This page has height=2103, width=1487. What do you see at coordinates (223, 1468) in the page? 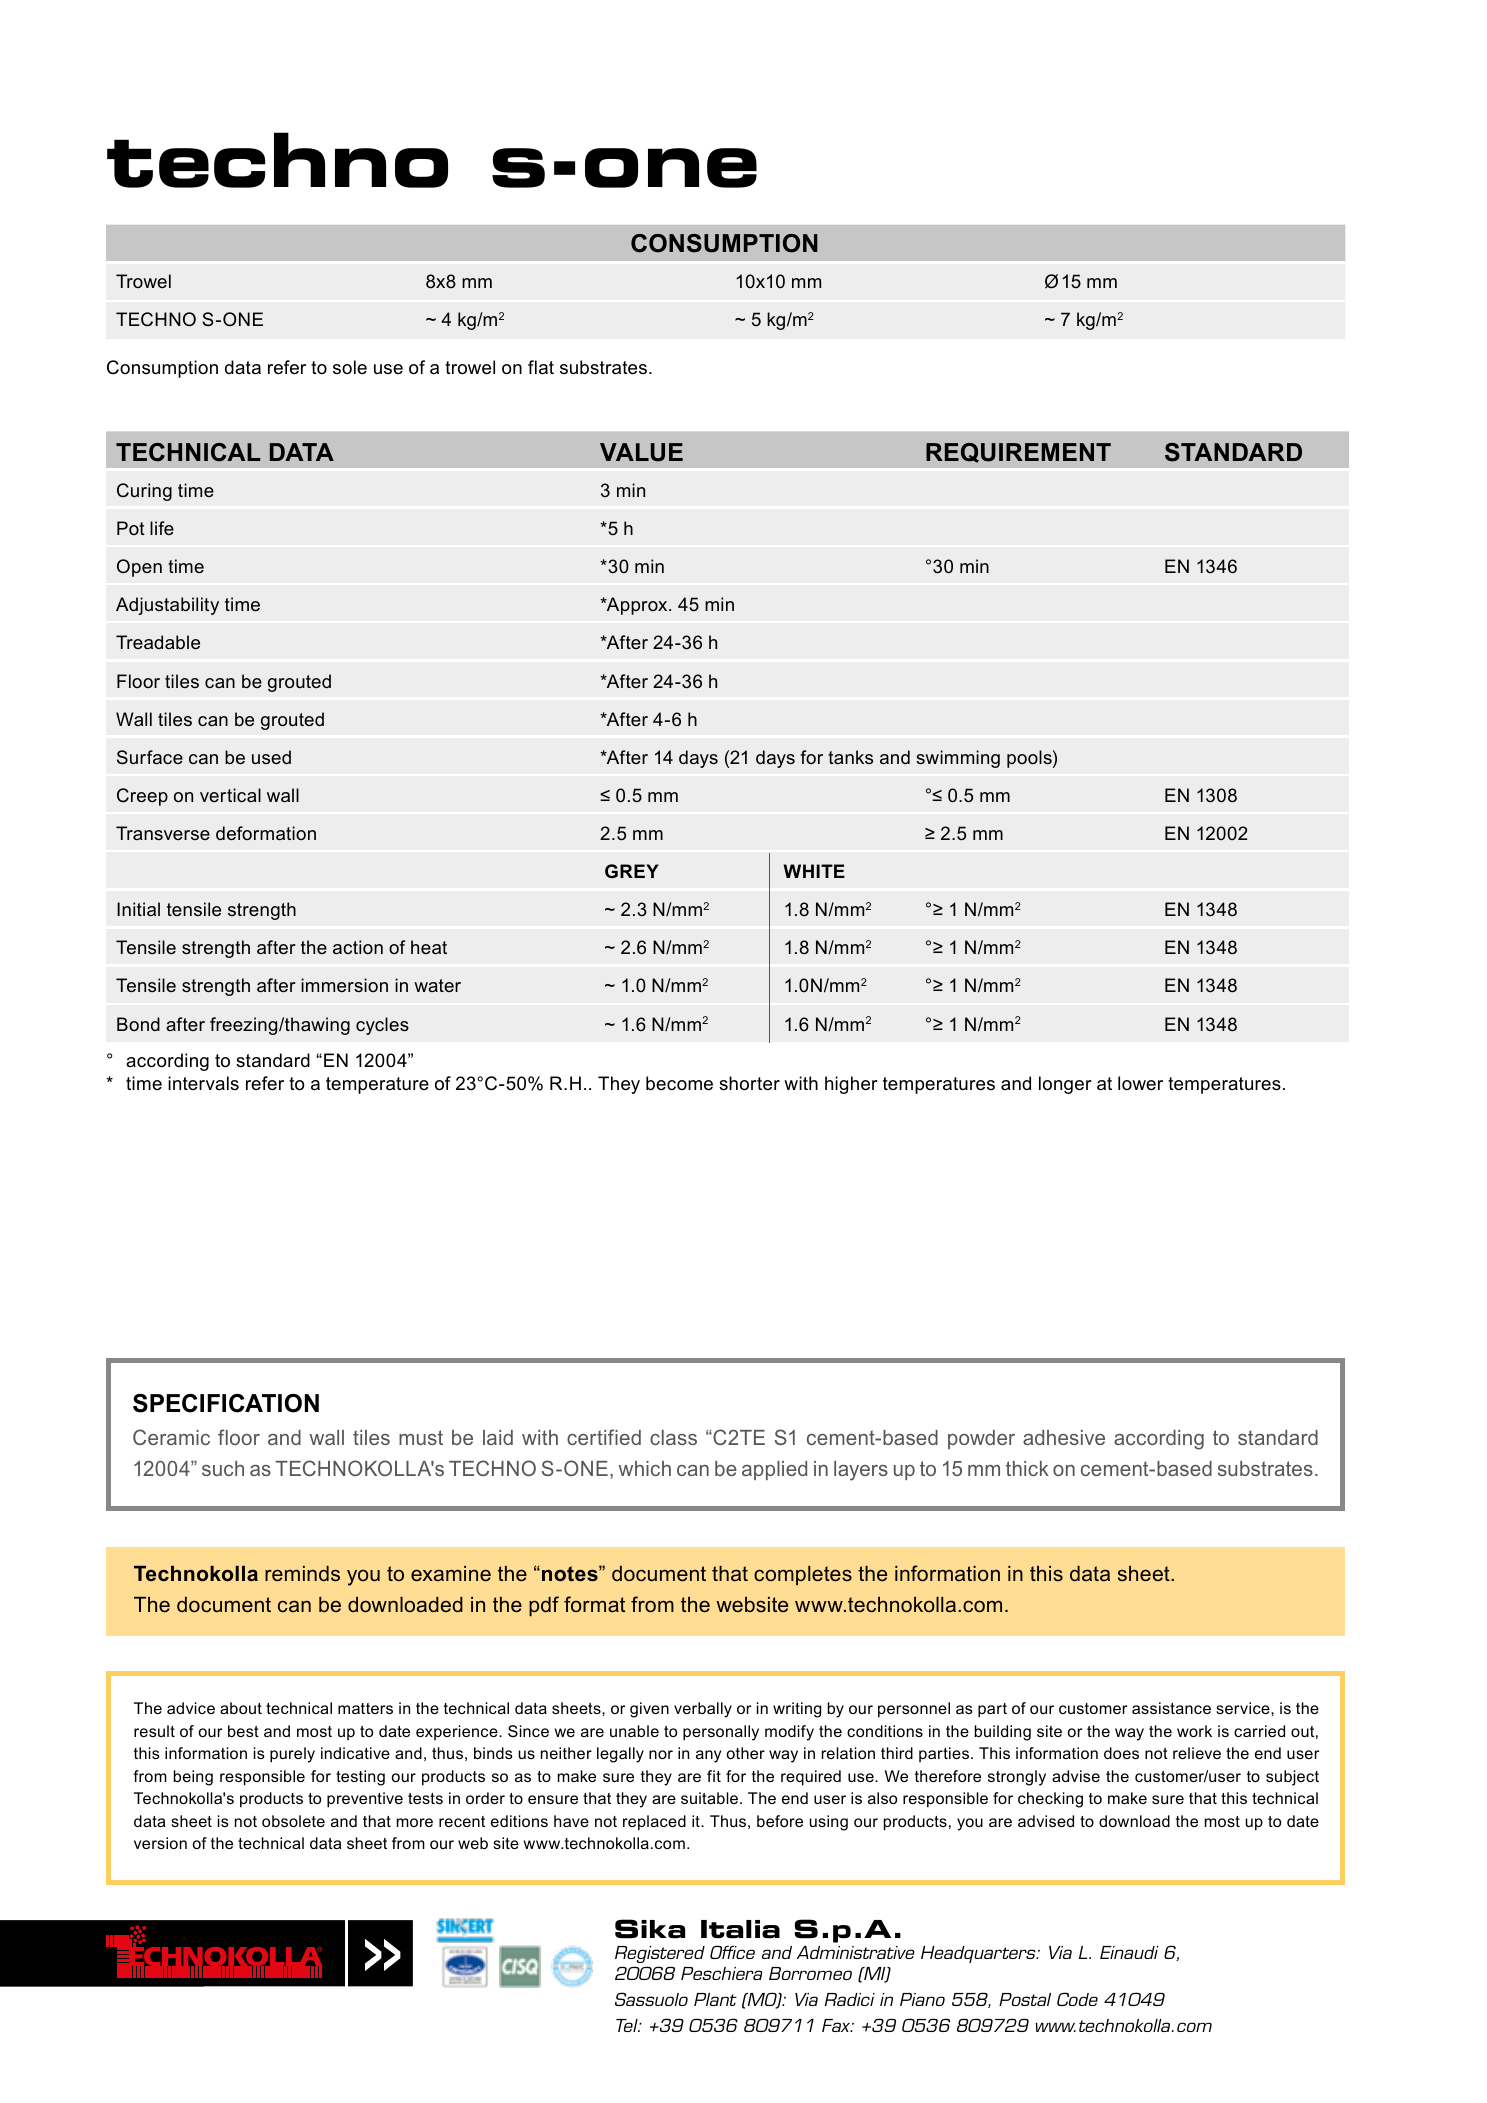
I see `such` at bounding box center [223, 1468].
